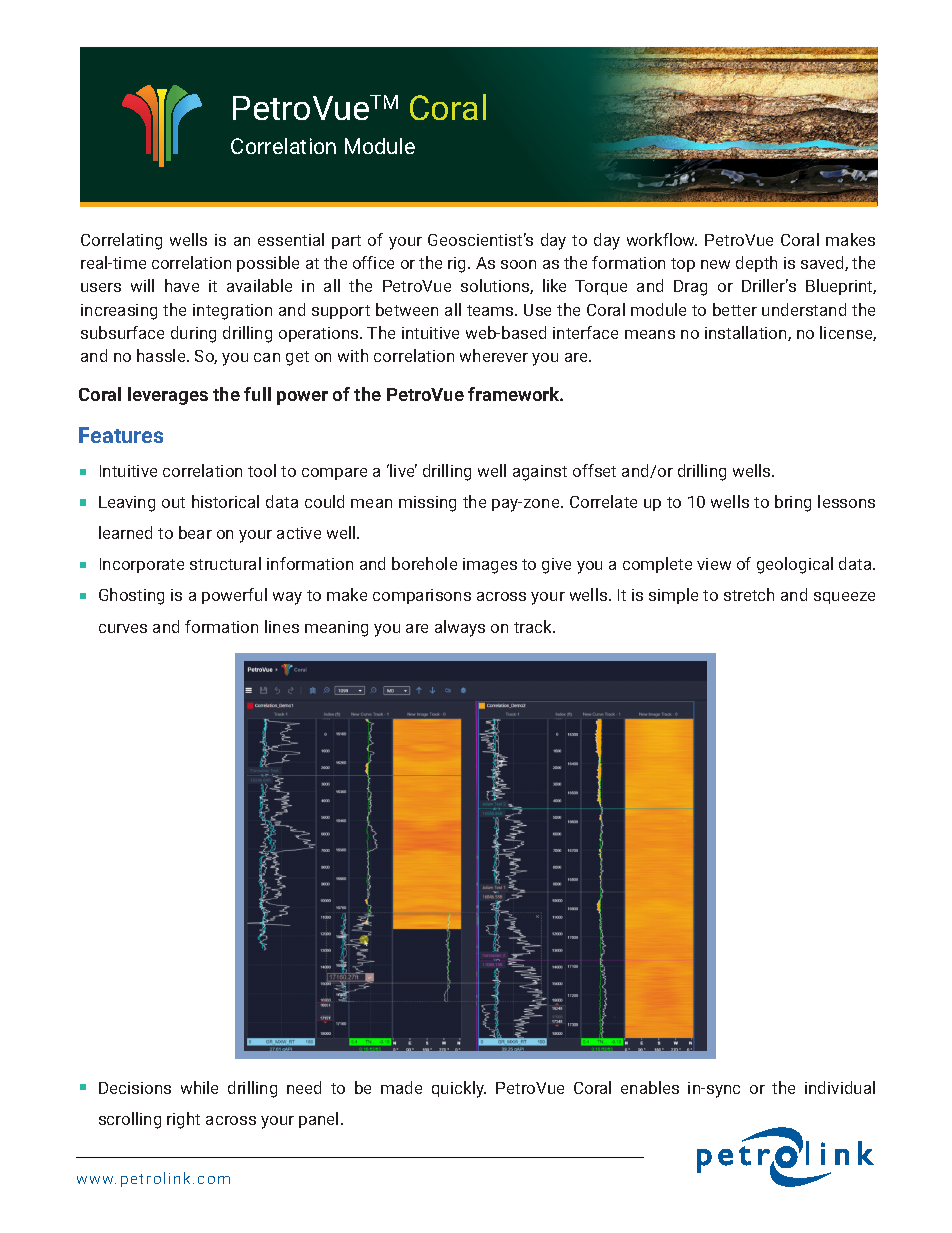 The width and height of the screenshot is (952, 1233). Describe the element at coordinates (540, 473) in the screenshot. I see `against` at that location.
